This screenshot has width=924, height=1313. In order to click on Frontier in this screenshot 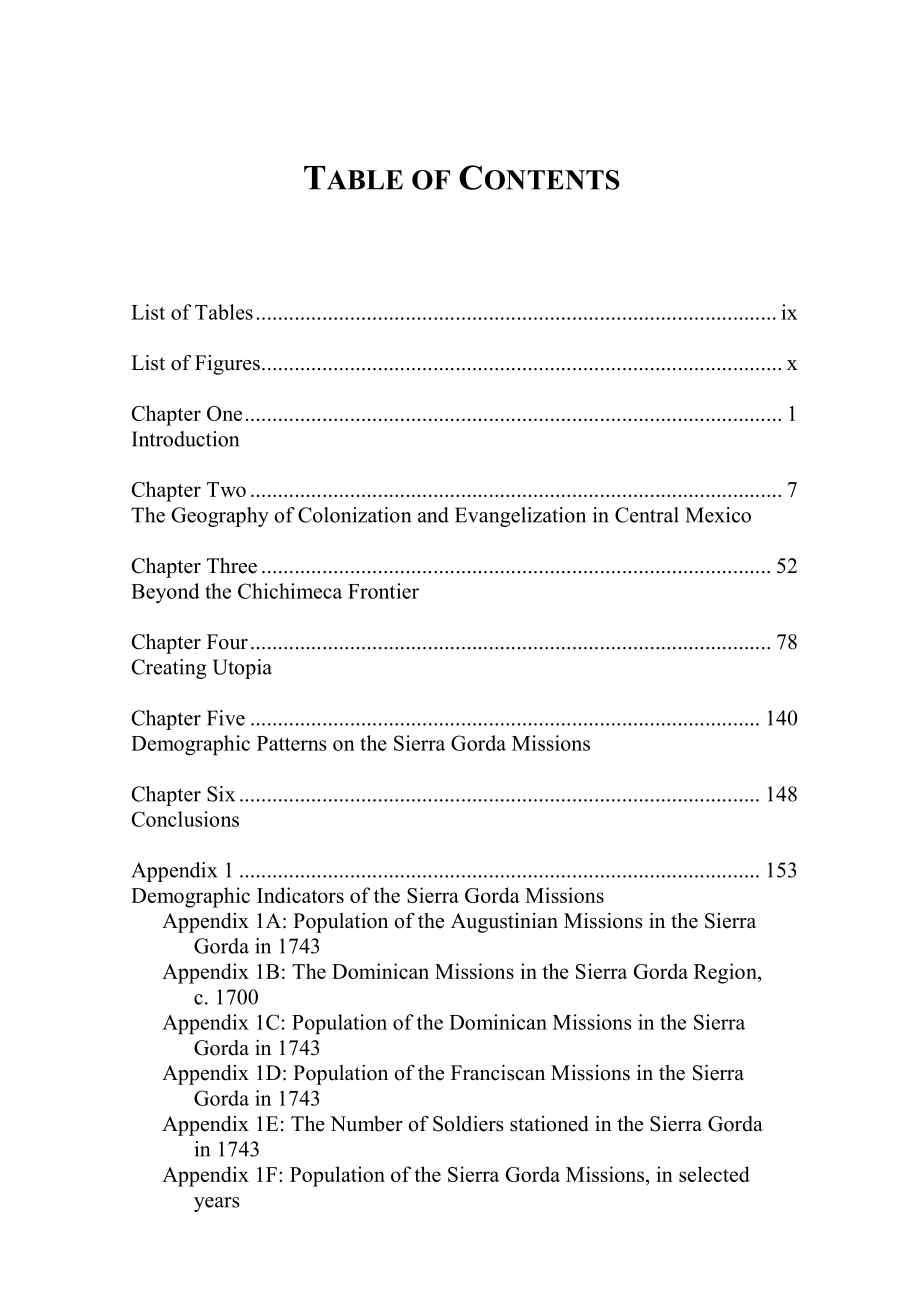, I will do `click(383, 591)`.
